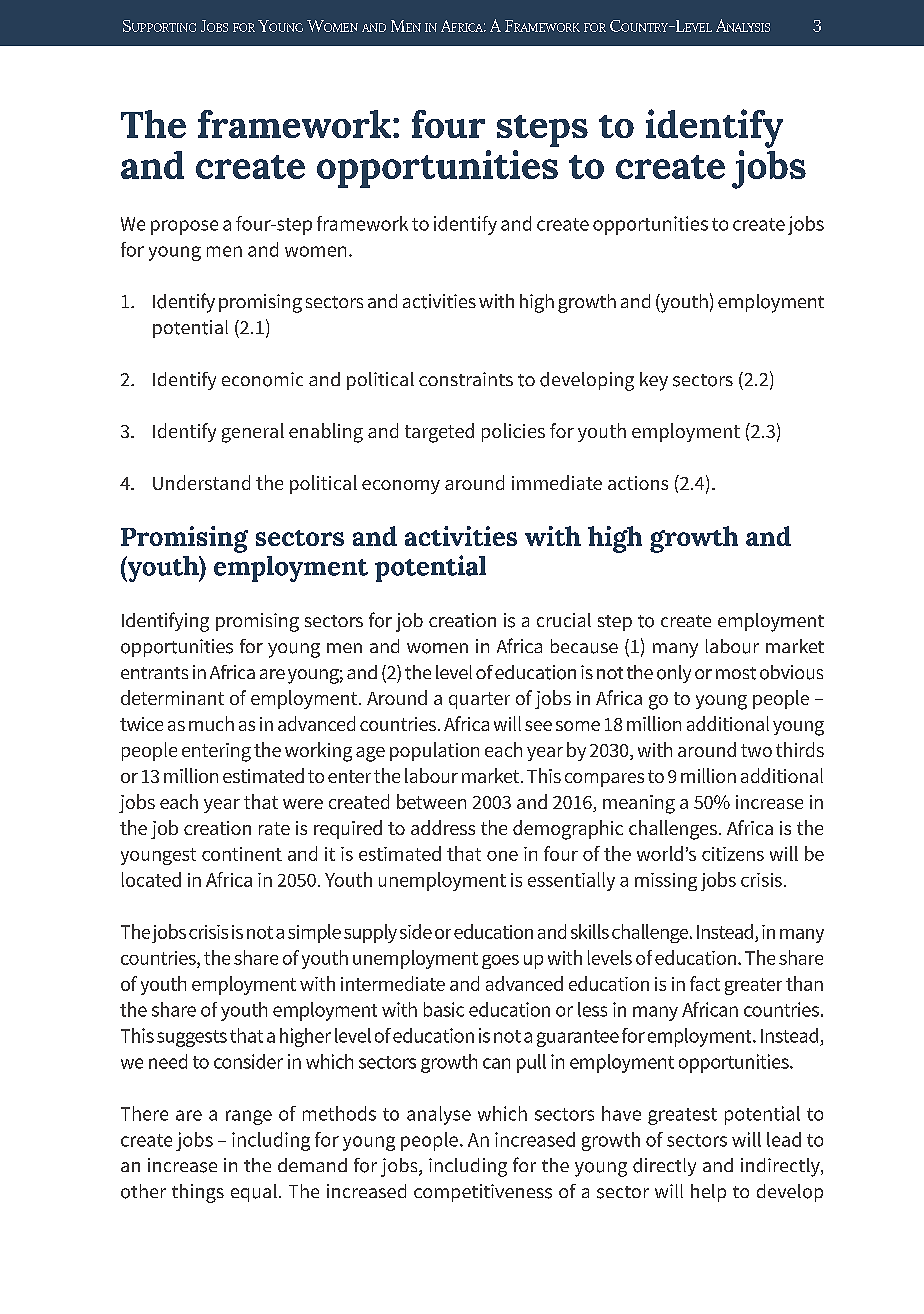 This image has width=924, height=1314. I want to click on simple, so click(314, 933).
